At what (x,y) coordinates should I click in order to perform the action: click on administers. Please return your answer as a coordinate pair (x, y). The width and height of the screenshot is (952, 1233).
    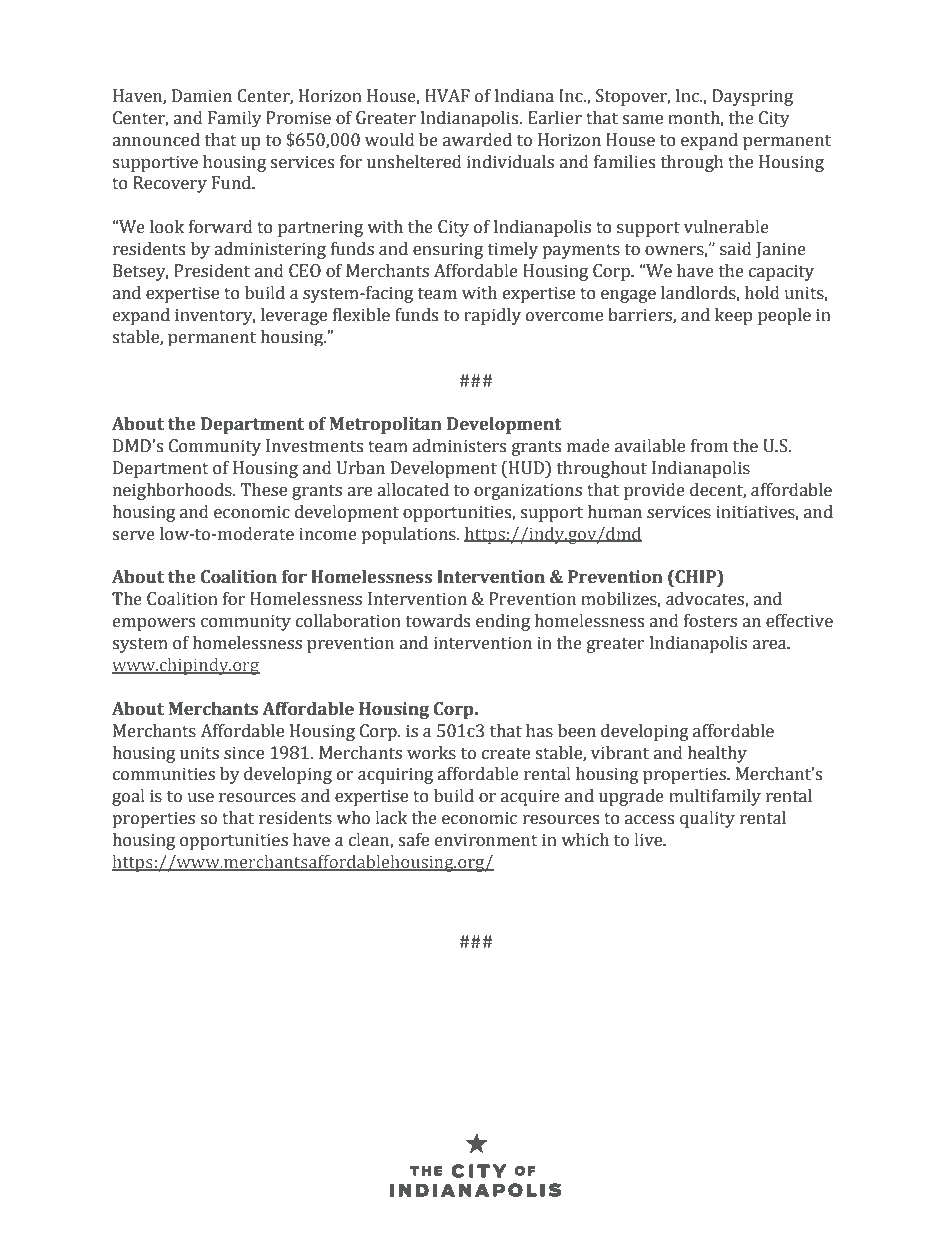
    Looking at the image, I should click on (459, 446).
